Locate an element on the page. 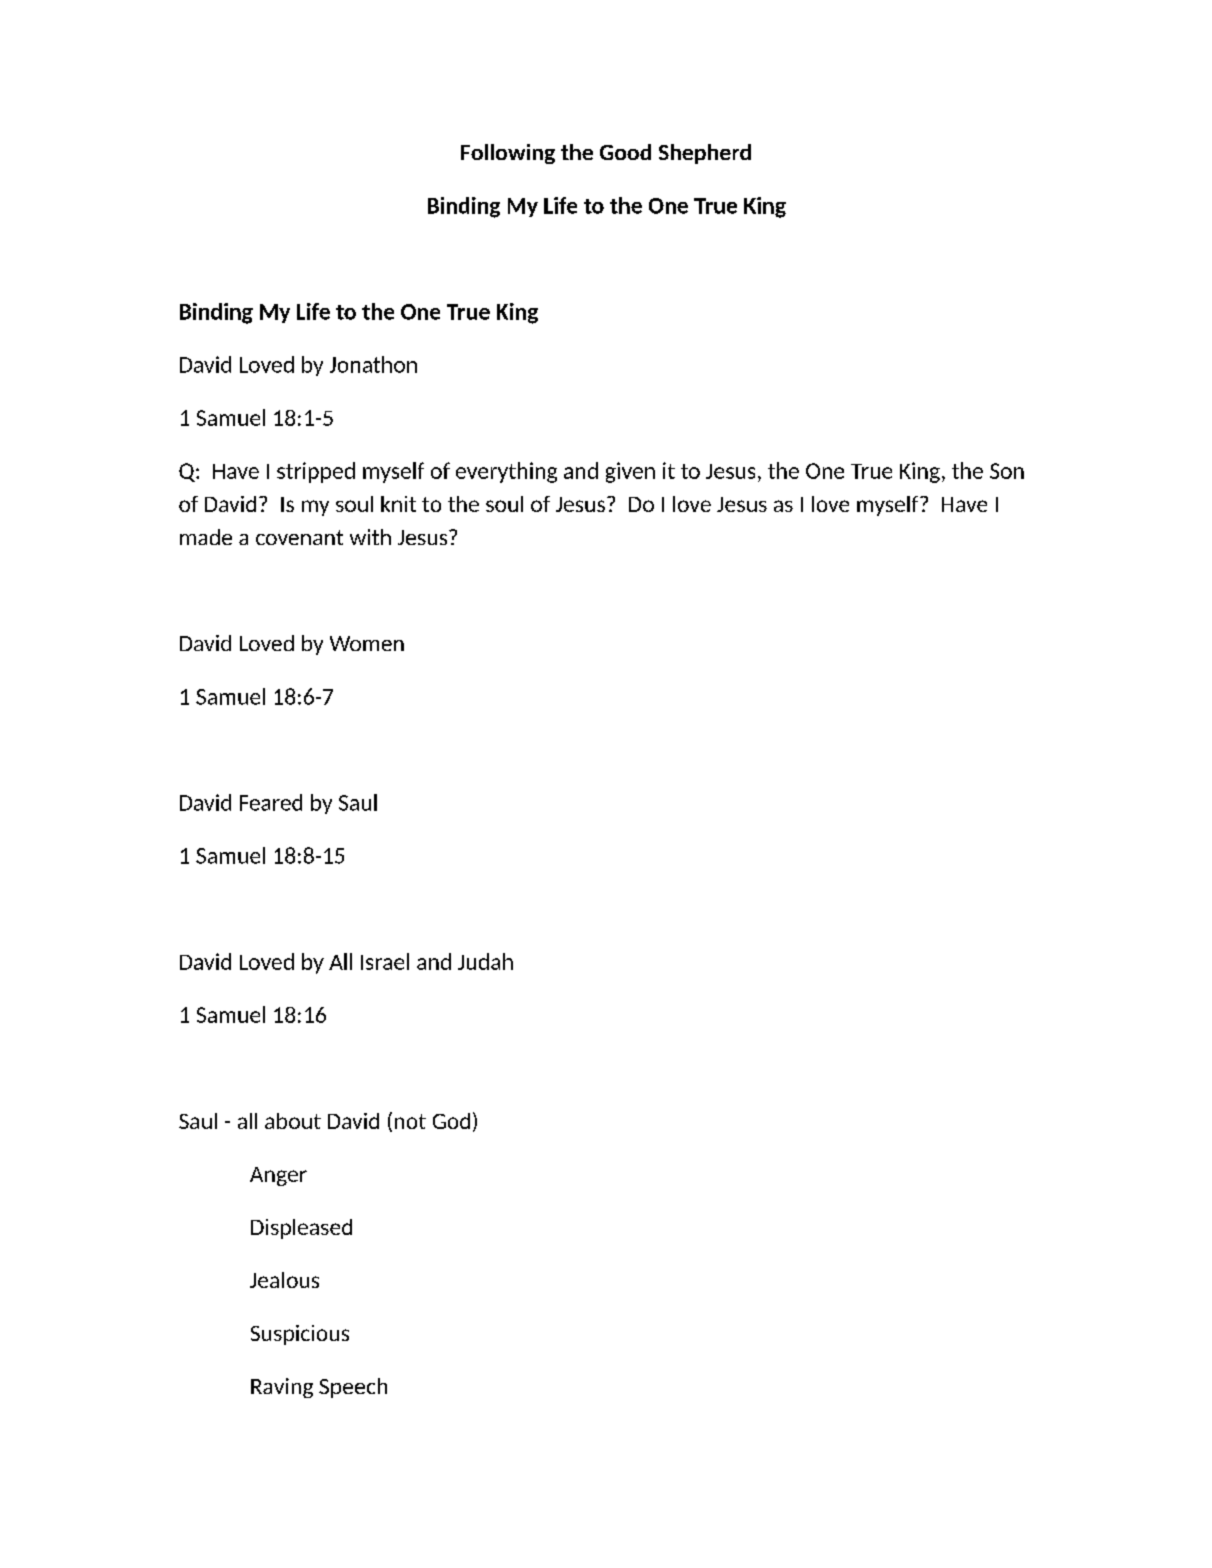 Image resolution: width=1212 pixels, height=1568 pixels. Suspicious is located at coordinates (300, 1335).
